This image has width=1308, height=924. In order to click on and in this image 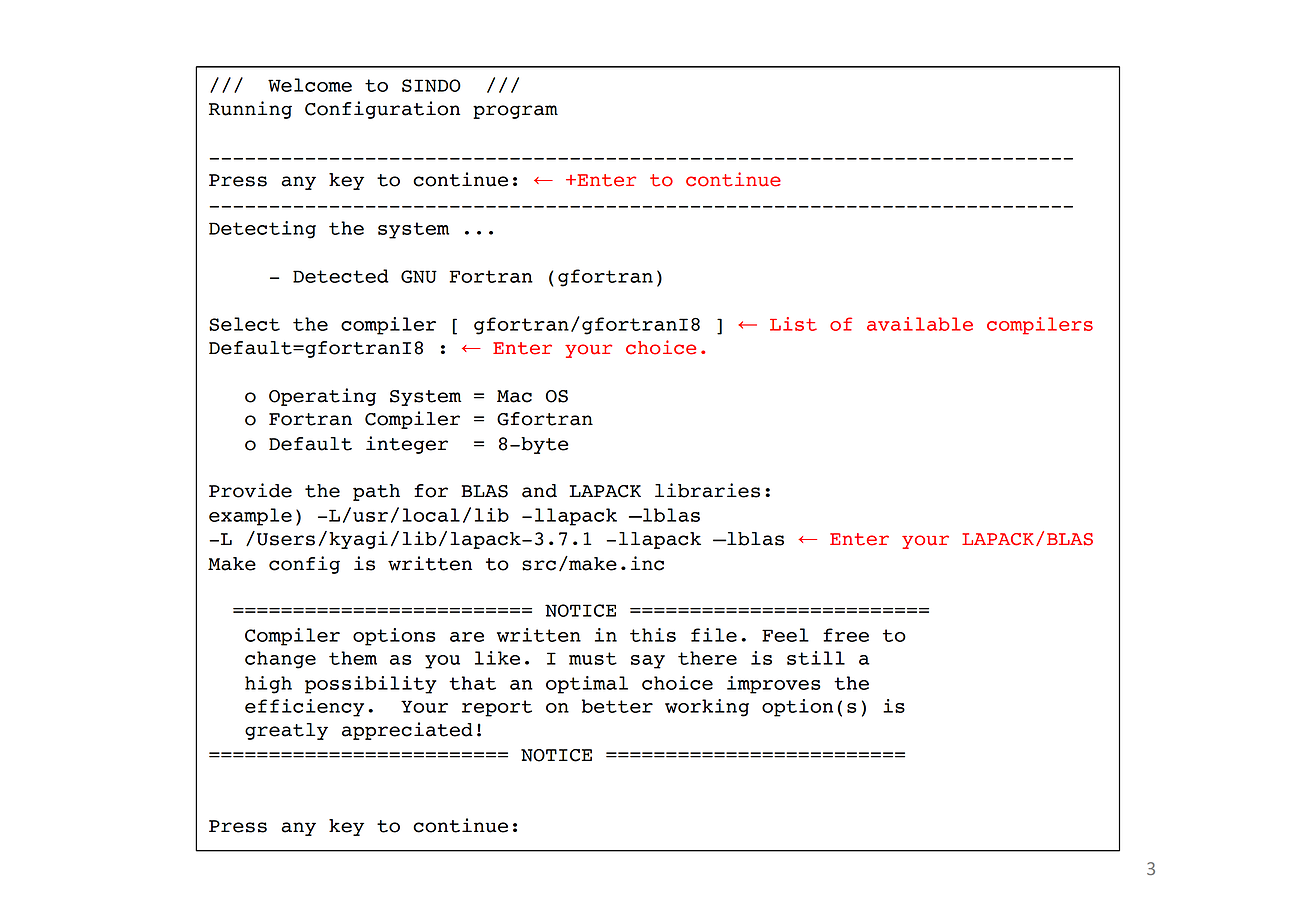, I will do `click(539, 491)`.
